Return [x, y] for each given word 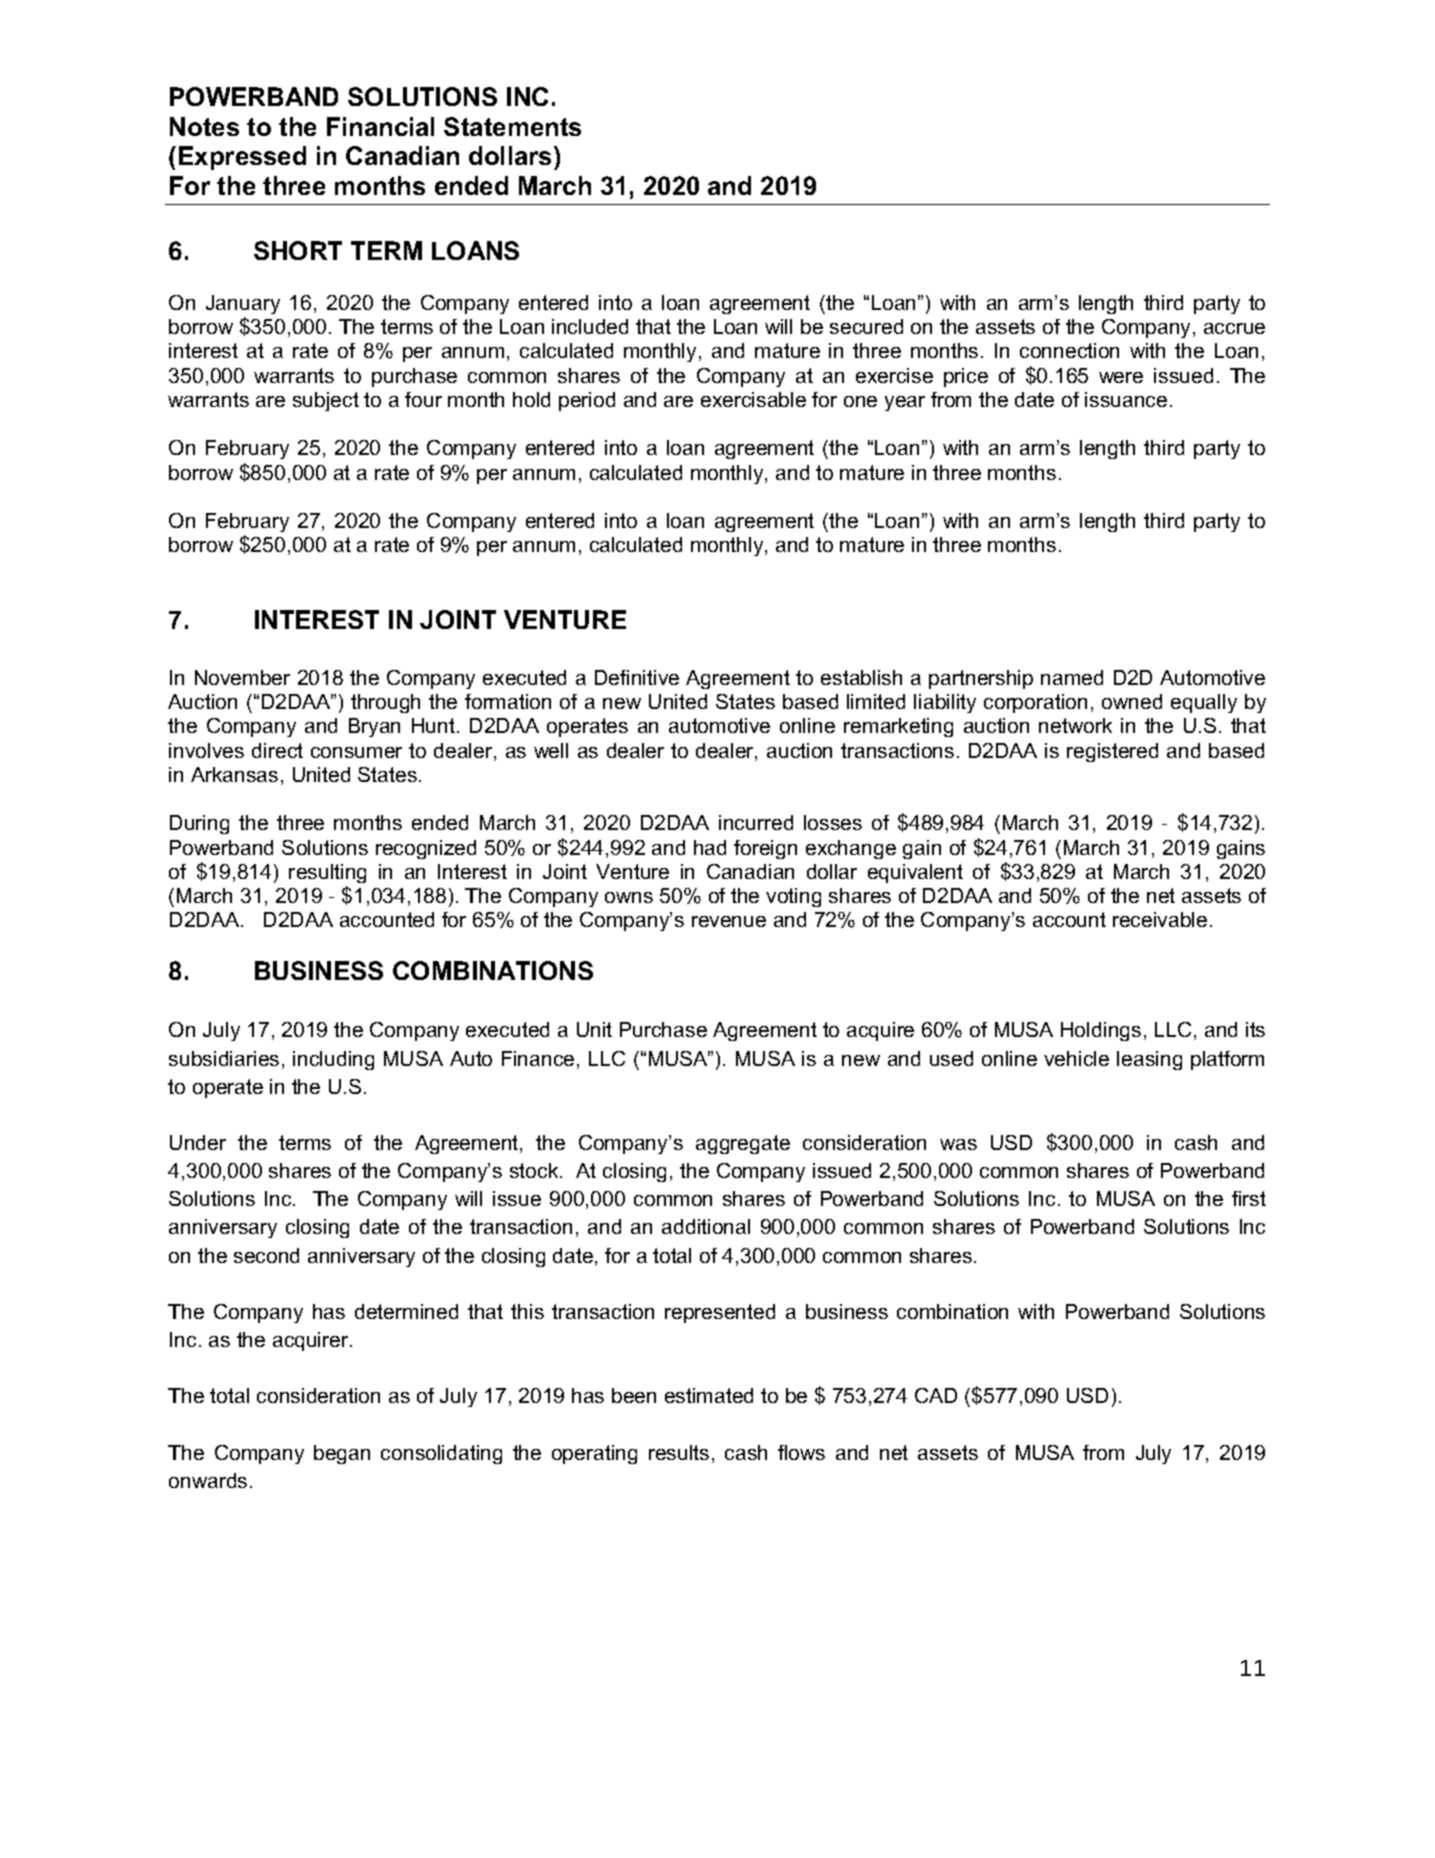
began [342, 1454]
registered [1112, 752]
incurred [756, 822]
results [679, 1452]
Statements [512, 126]
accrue [1234, 328]
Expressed [242, 158]
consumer [356, 752]
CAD [936, 1395]
